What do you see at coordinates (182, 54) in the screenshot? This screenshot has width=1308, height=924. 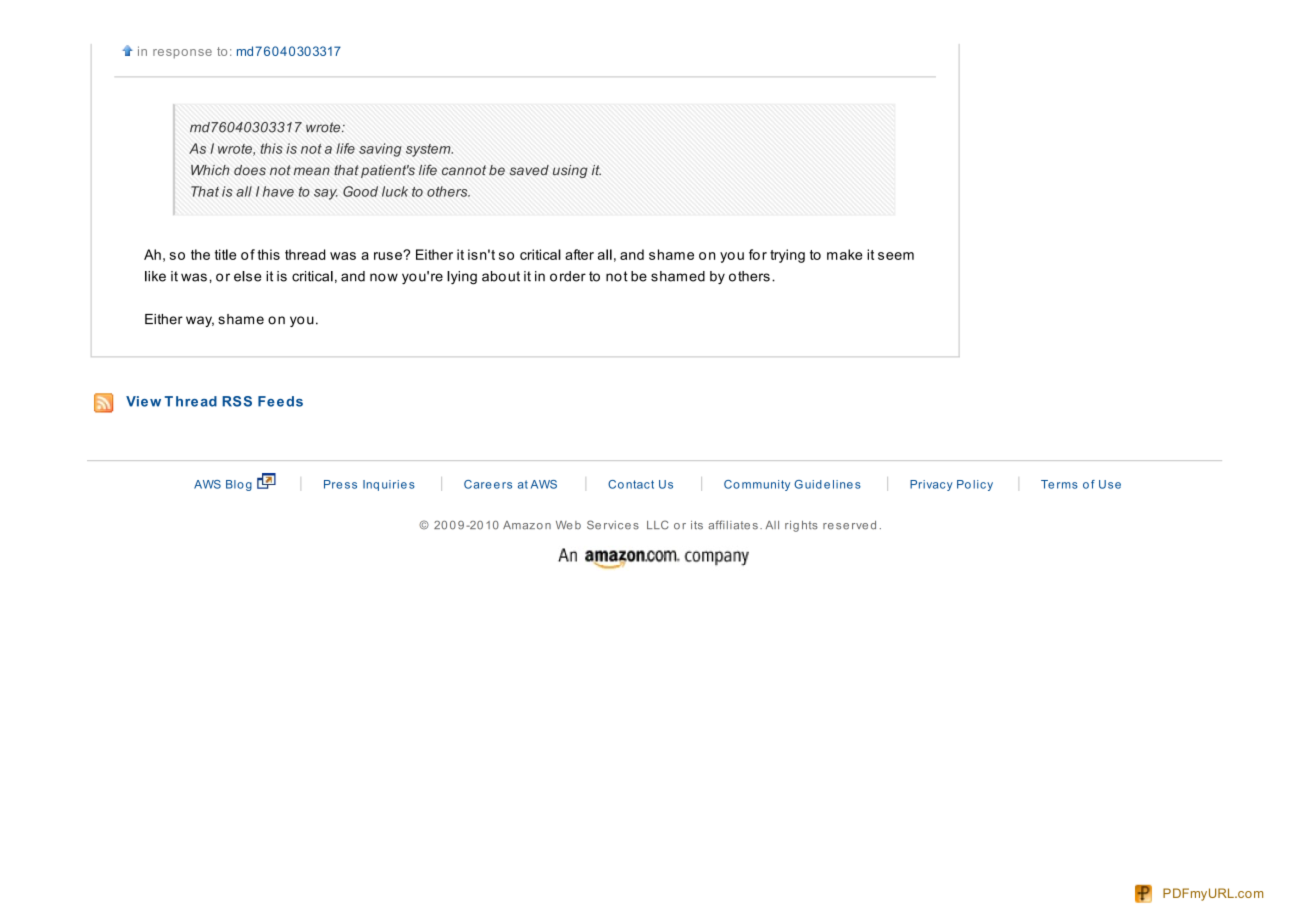 I see `response` at bounding box center [182, 54].
